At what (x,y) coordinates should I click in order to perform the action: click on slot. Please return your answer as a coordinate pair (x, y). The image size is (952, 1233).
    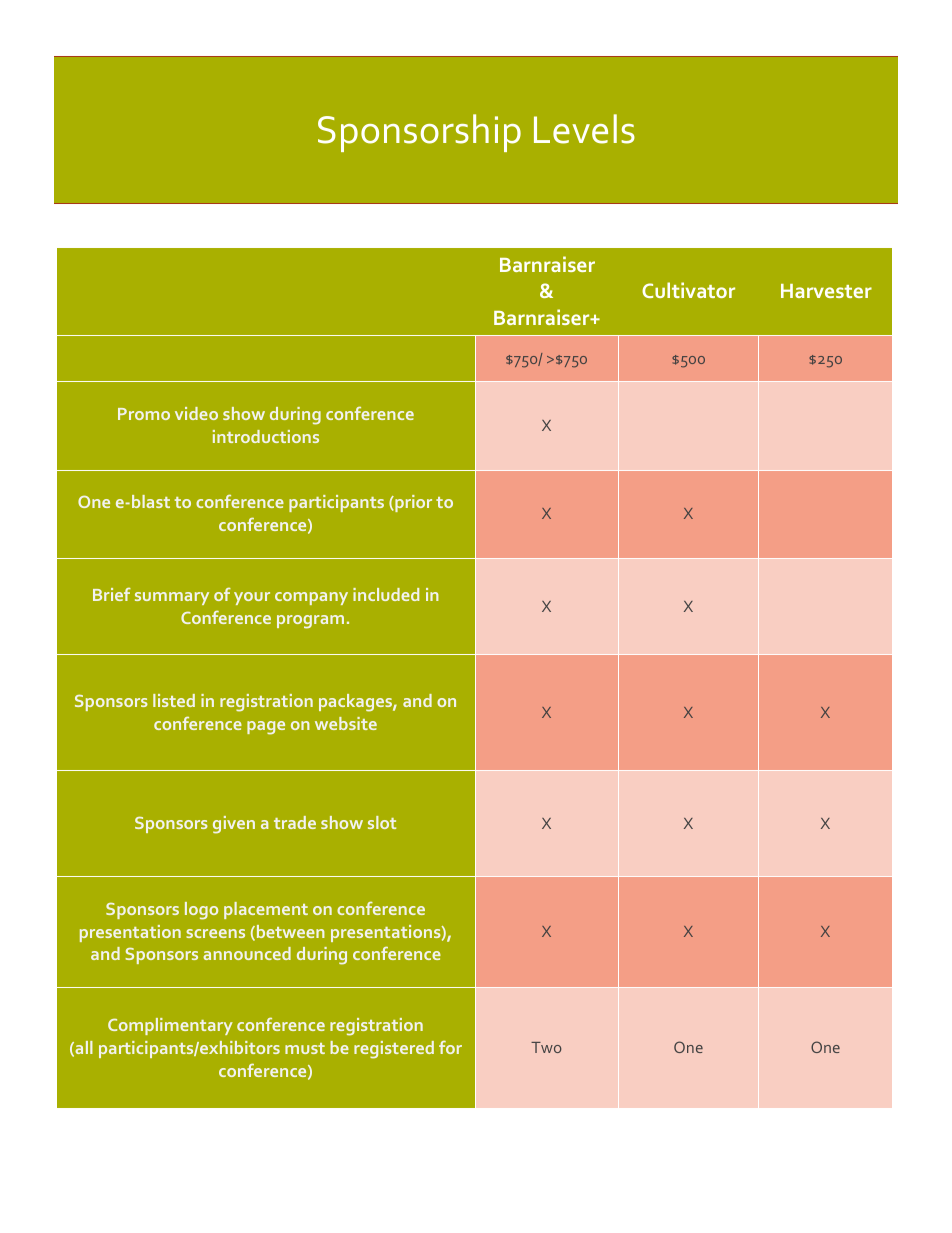
    Looking at the image, I should click on (382, 822).
